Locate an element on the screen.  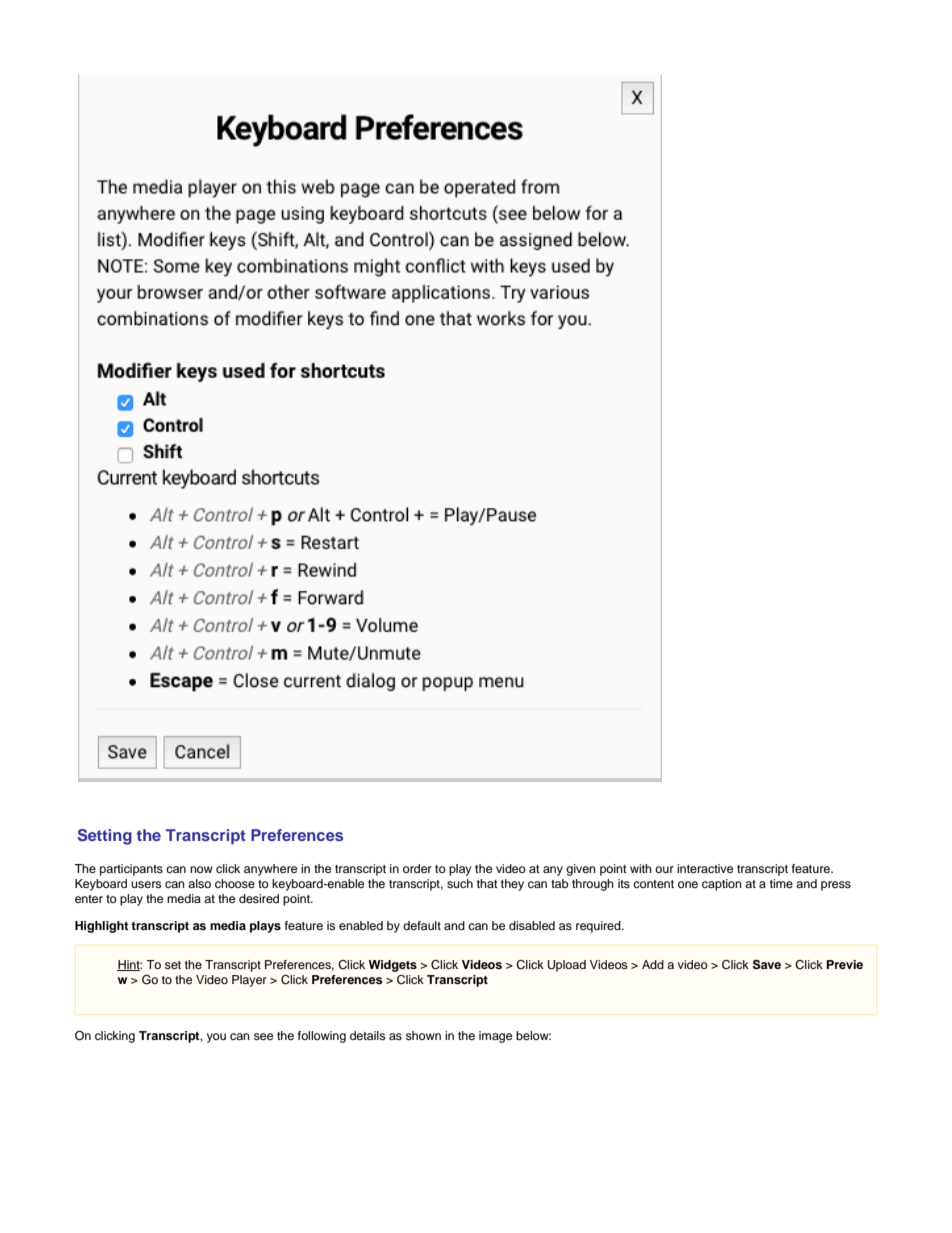
such is located at coordinates (460, 883).
